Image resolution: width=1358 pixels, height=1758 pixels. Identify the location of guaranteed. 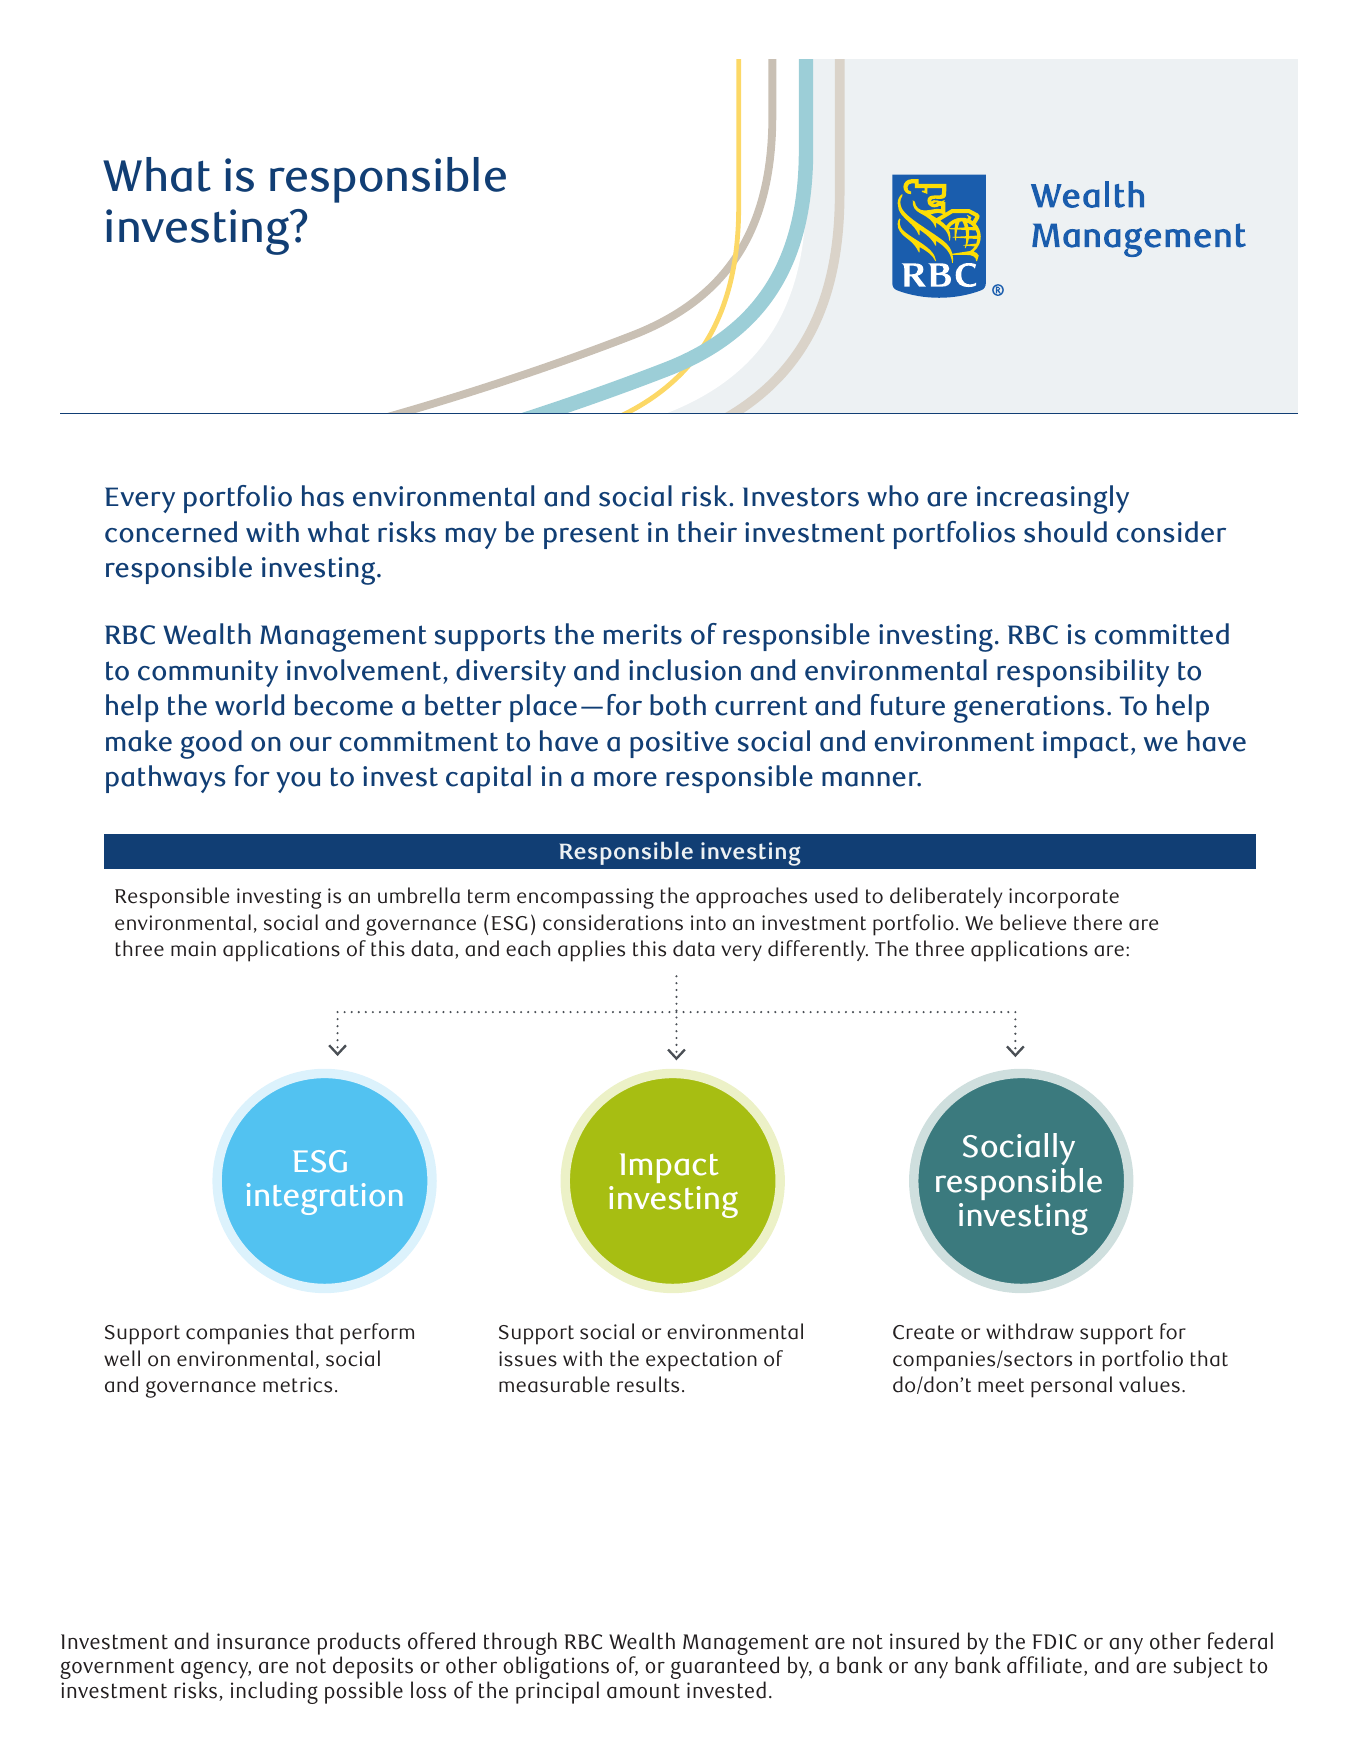
(725, 1669).
